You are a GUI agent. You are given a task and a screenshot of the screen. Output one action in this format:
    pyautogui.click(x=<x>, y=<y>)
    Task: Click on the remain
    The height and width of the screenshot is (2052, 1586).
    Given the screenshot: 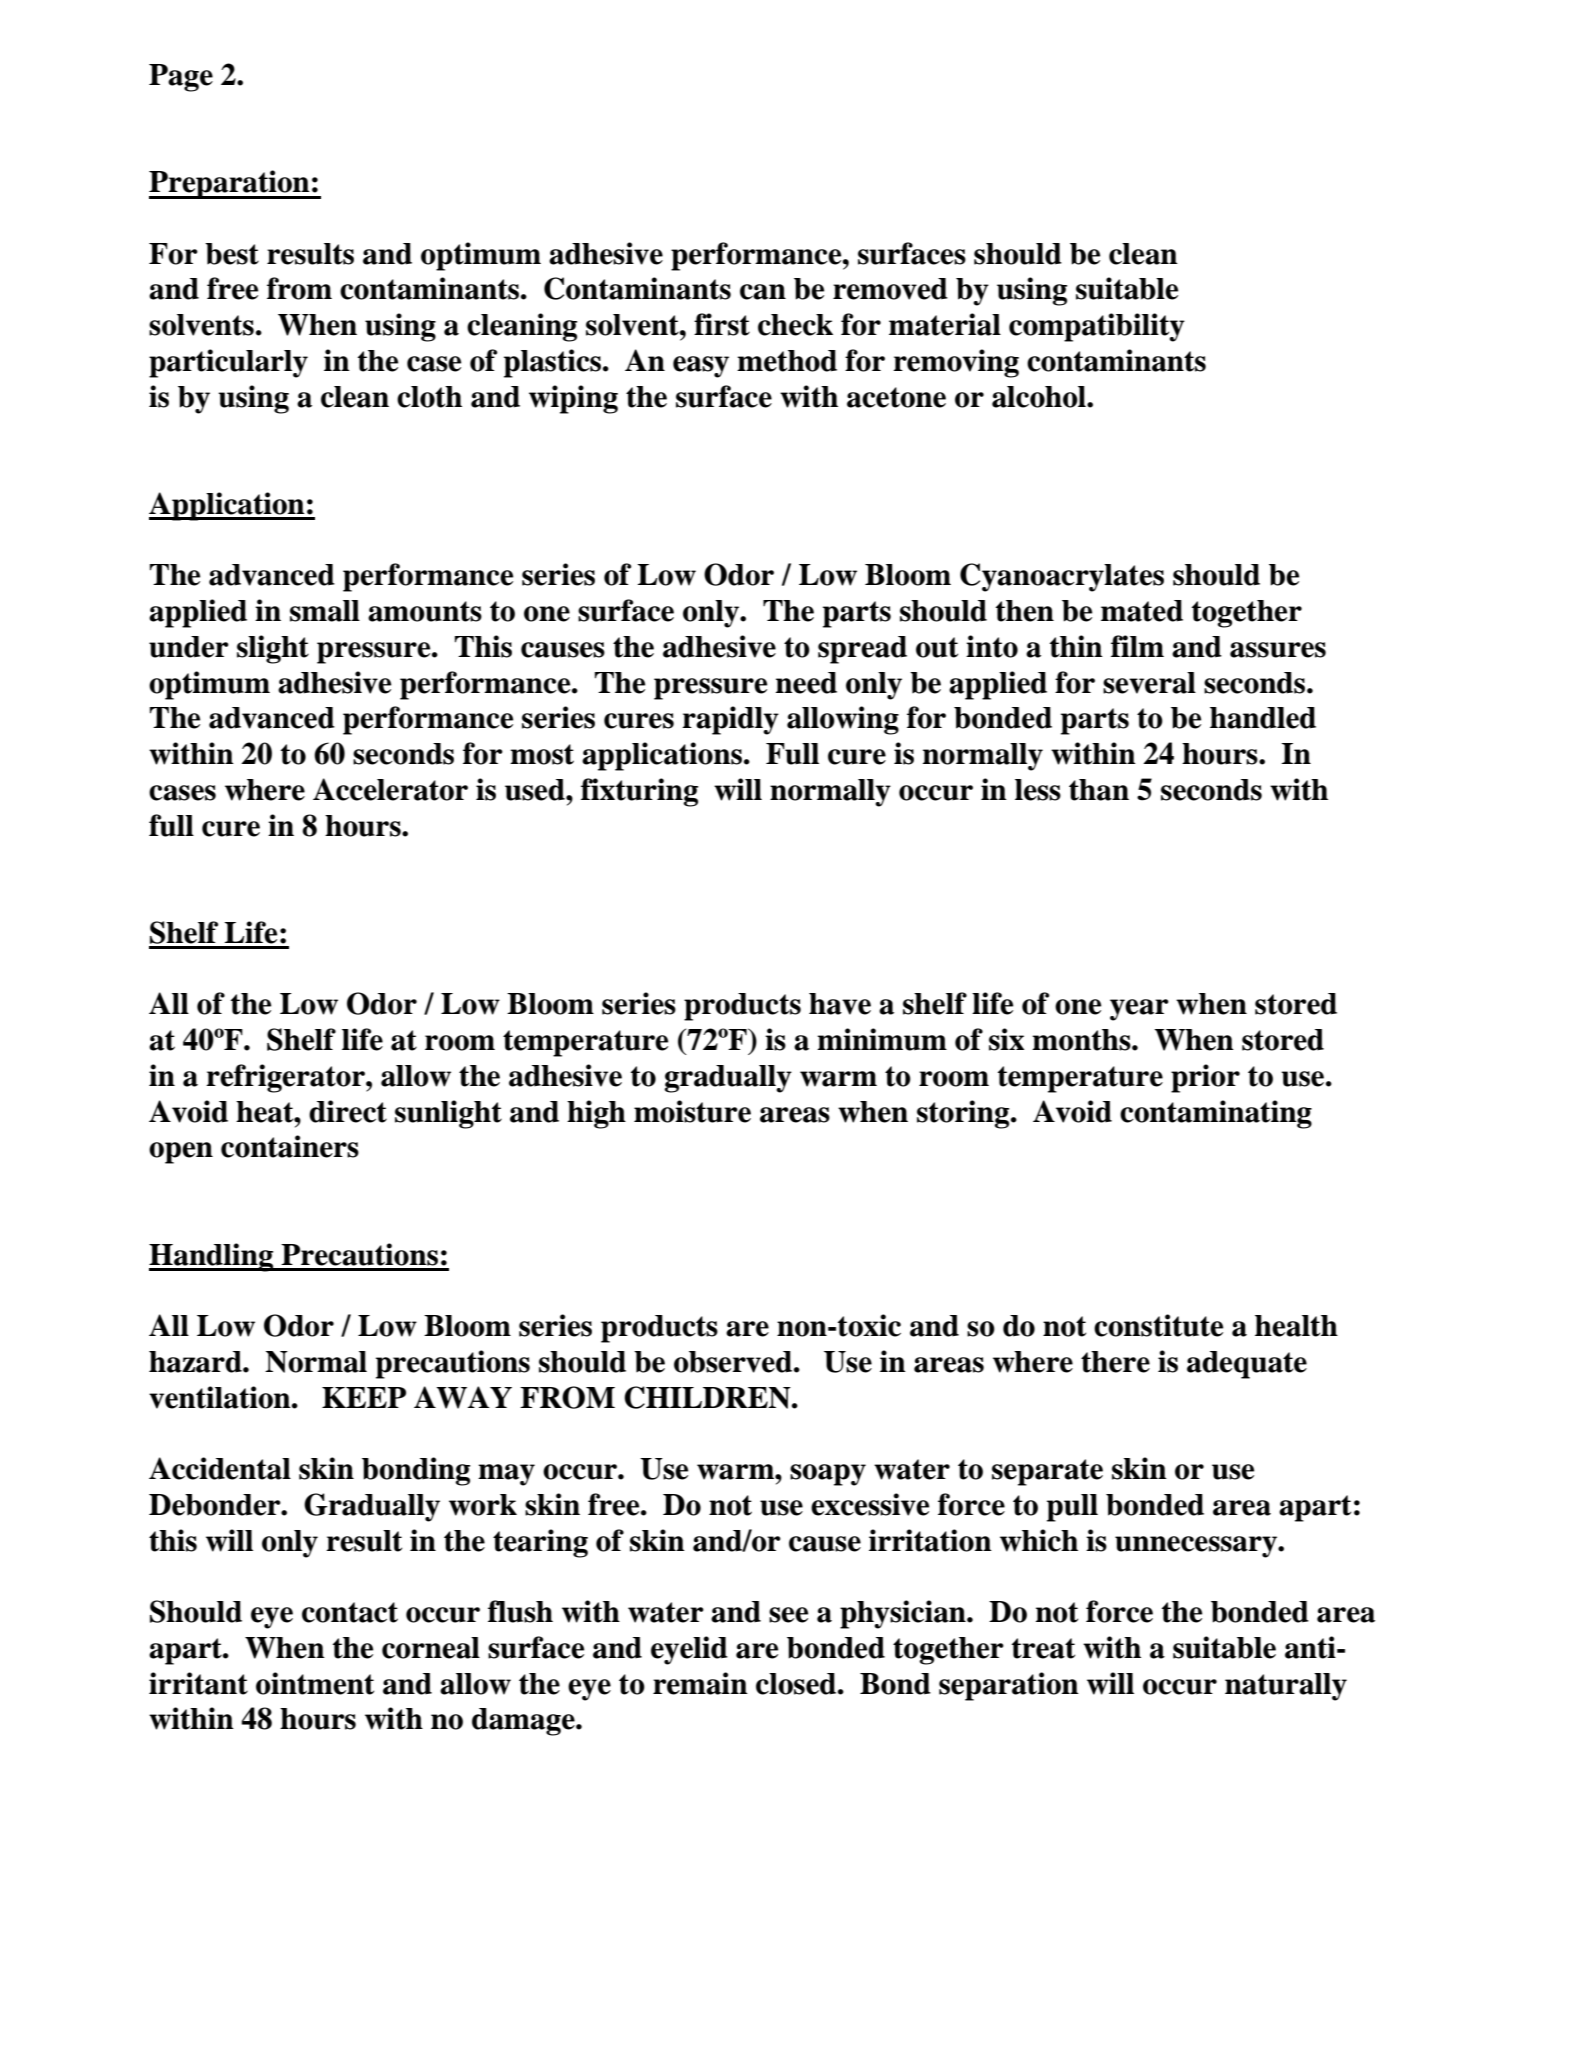 What is the action you would take?
    pyautogui.click(x=700, y=1683)
